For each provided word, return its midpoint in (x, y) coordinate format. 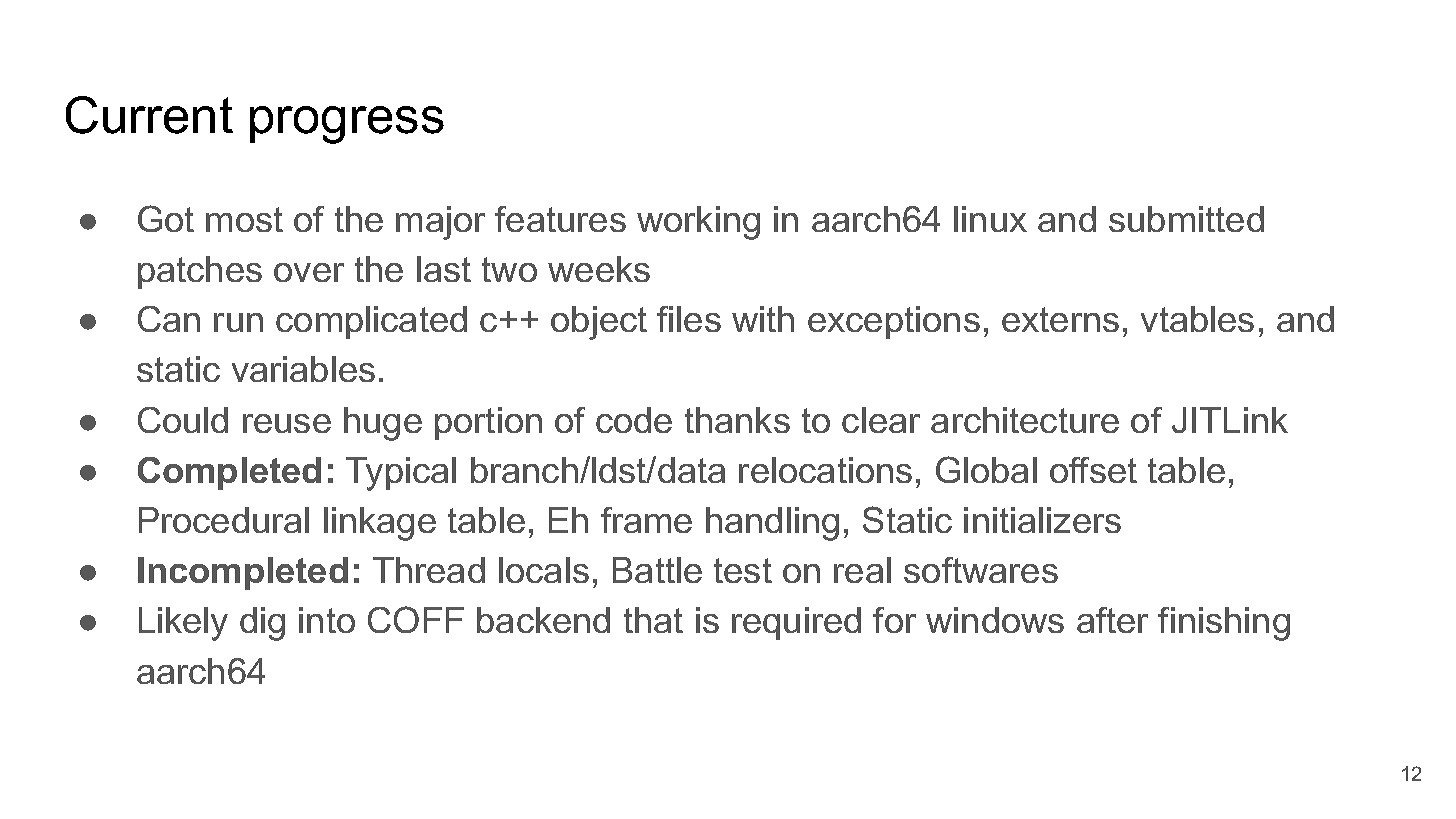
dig (262, 624)
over (309, 272)
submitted (1186, 219)
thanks (737, 420)
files (689, 319)
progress (347, 125)
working (698, 223)
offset (1093, 470)
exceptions (894, 322)
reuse (287, 423)
